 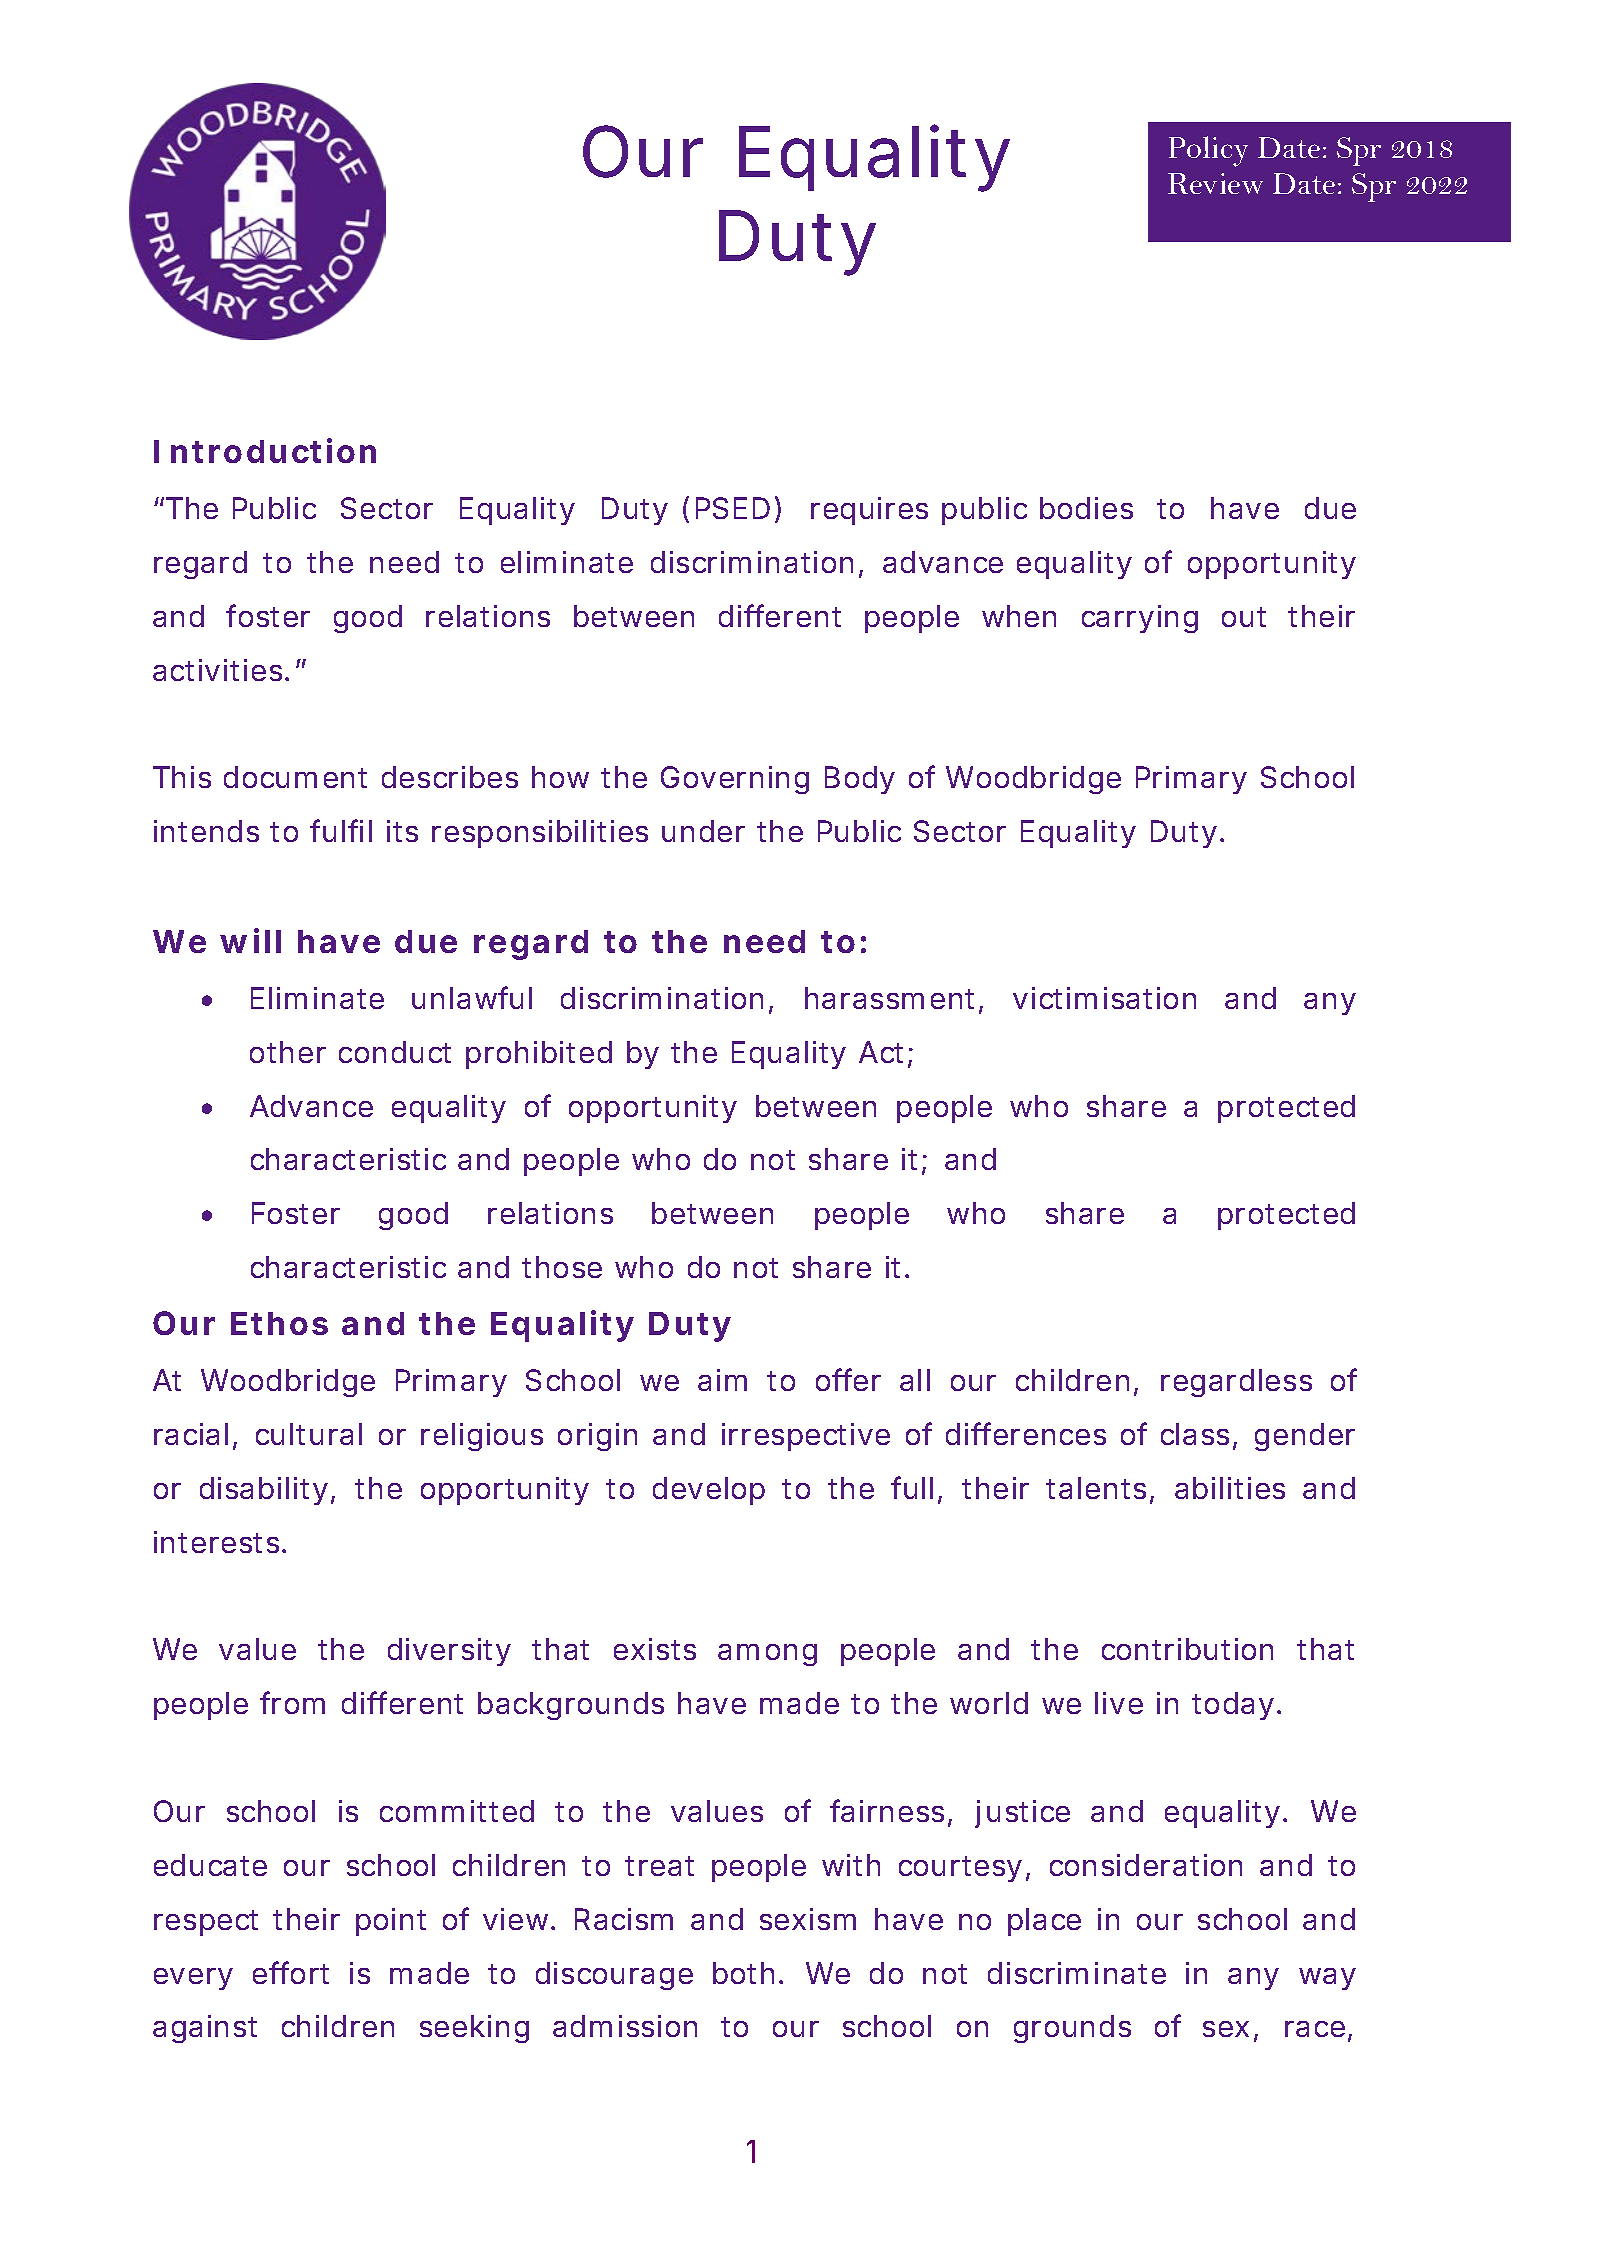 What do you see at coordinates (1140, 619) in the screenshot?
I see `carrying` at bounding box center [1140, 619].
